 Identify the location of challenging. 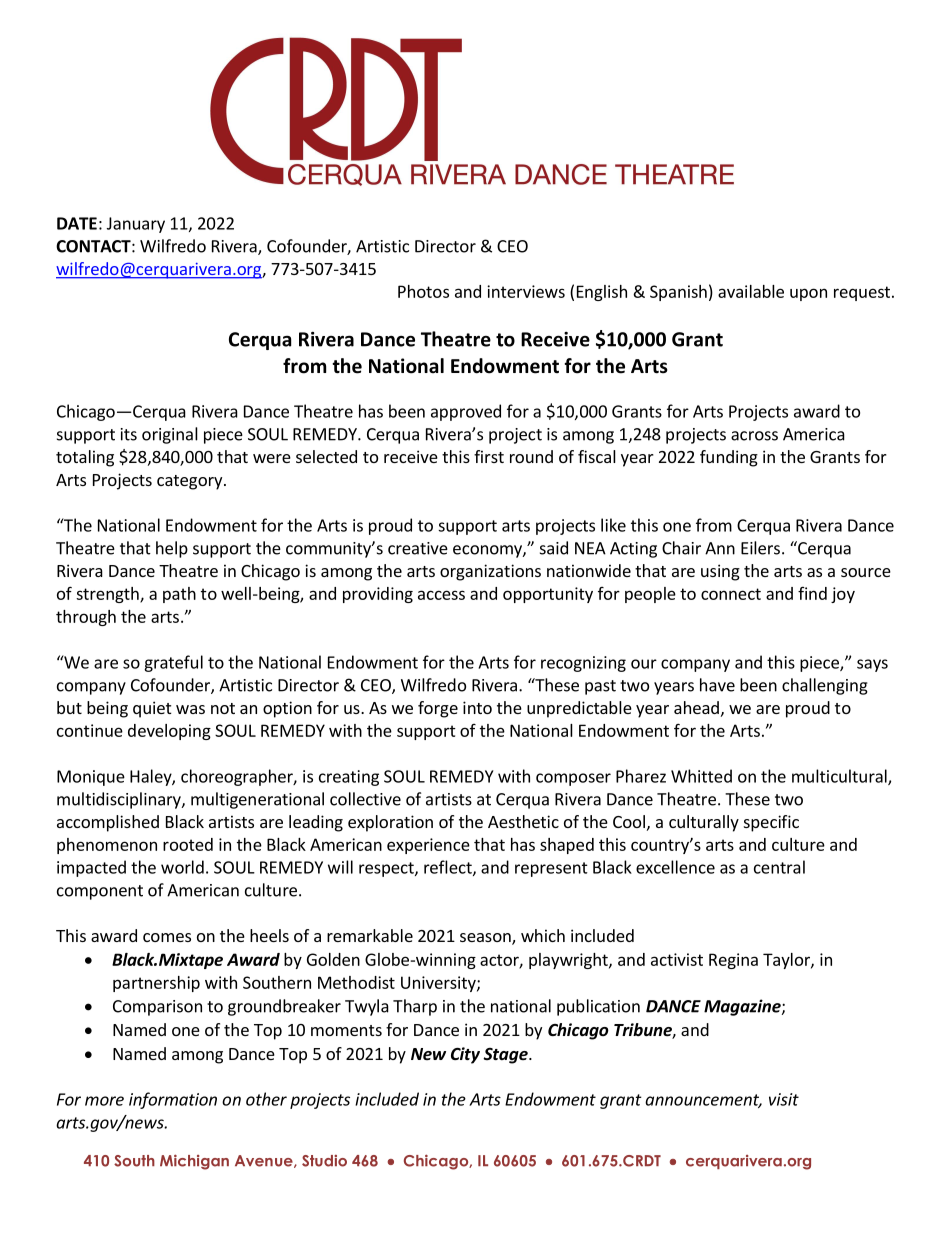
(825, 686).
